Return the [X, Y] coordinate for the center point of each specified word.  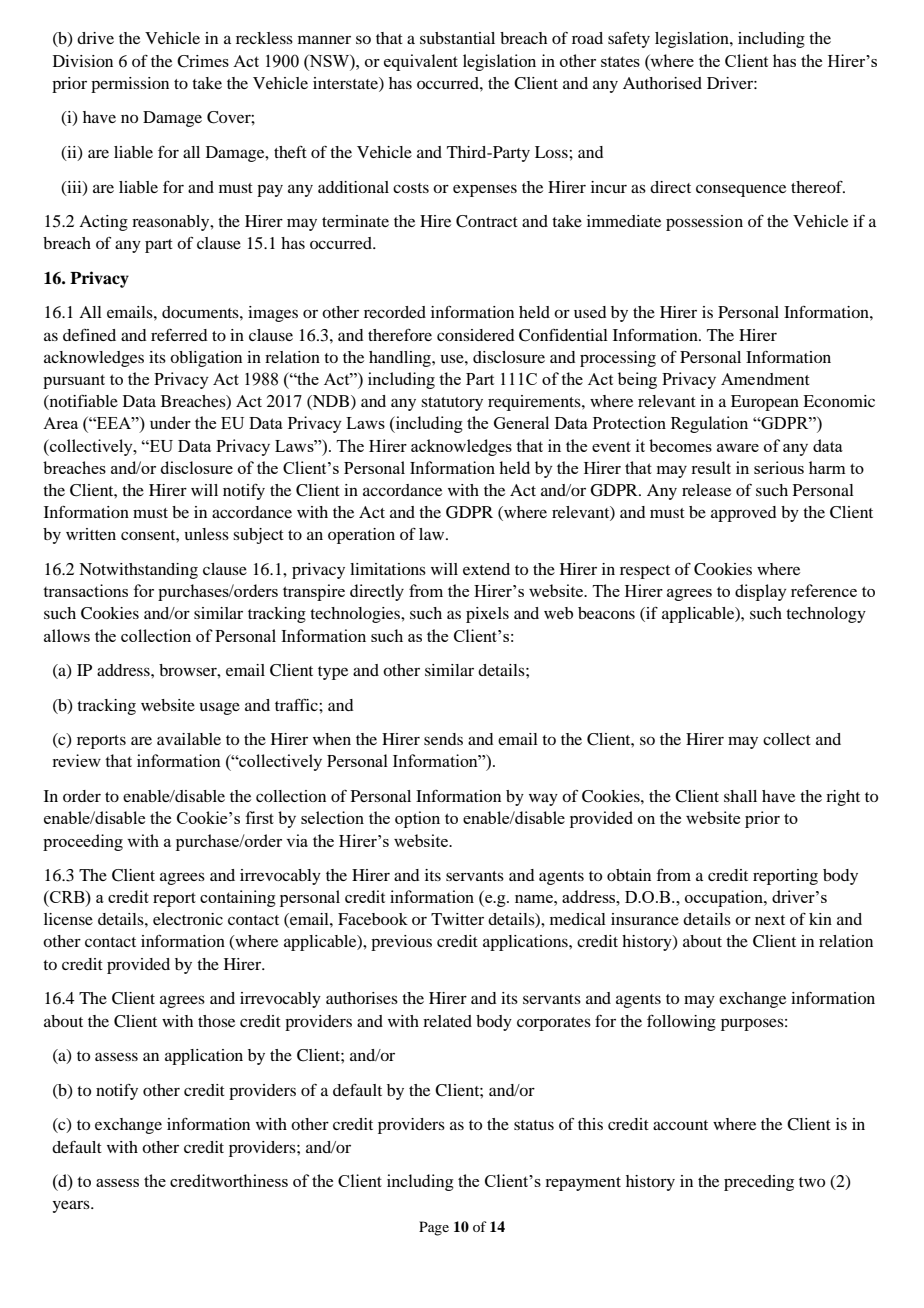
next [770, 920]
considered [475, 335]
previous [401, 943]
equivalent [421, 62]
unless [206, 534]
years [72, 1206]
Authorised [662, 83]
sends [443, 739]
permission [130, 85]
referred [179, 335]
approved [743, 514]
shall [740, 796]
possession [704, 223]
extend [486, 569]
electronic [188, 919]
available [189, 739]
